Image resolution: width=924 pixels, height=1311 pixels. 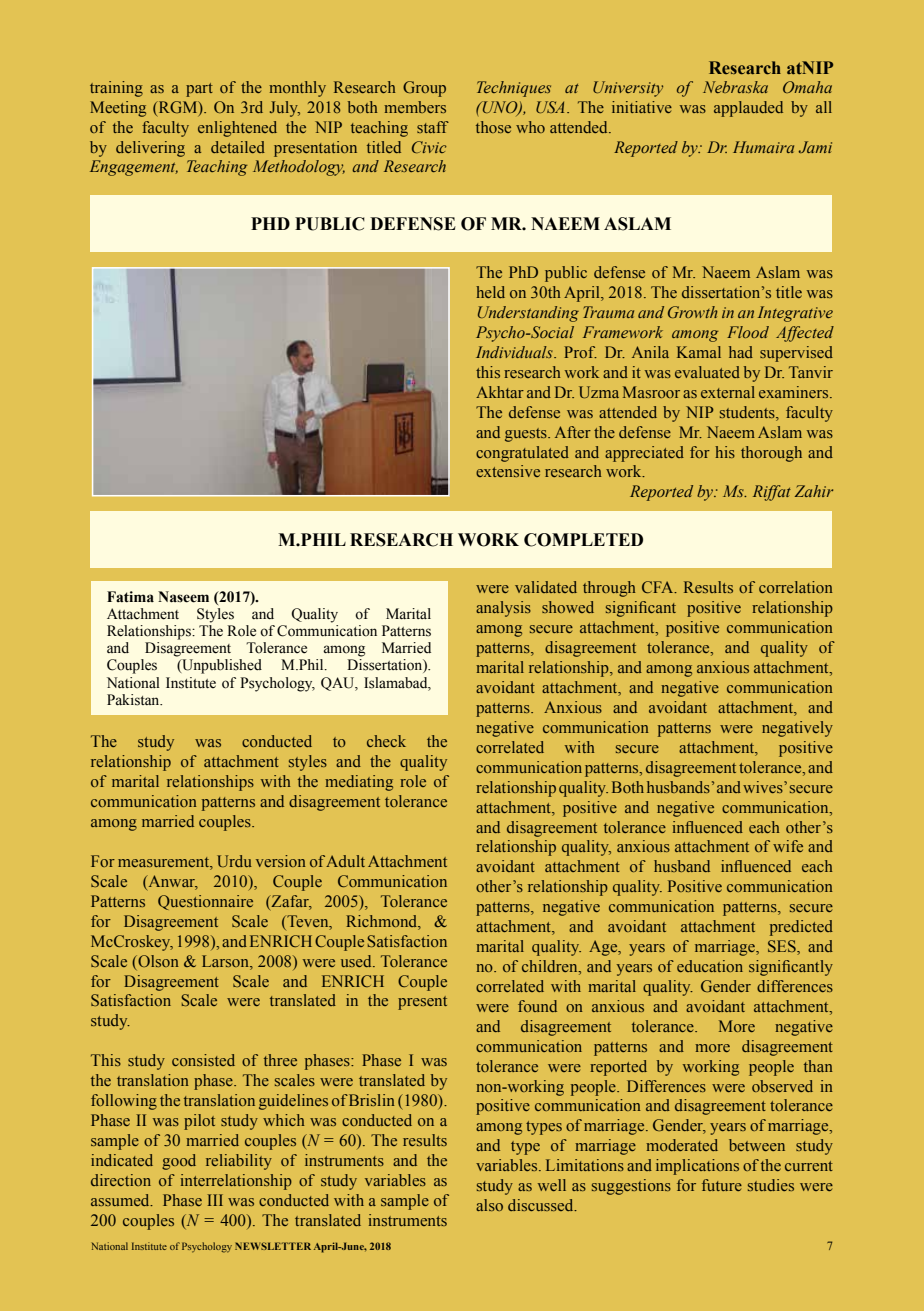 I want to click on enlightened, so click(x=237, y=129).
